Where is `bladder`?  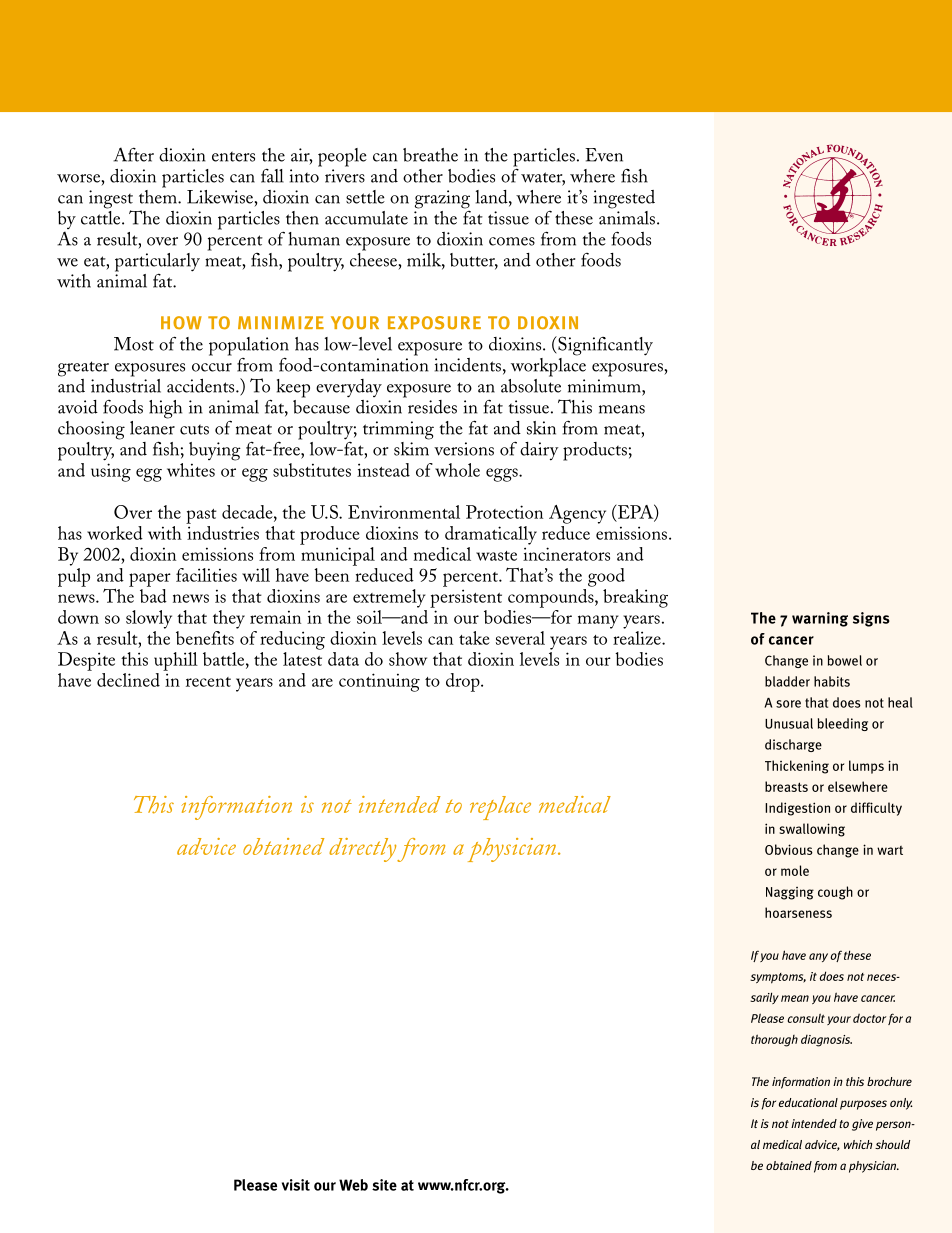 bladder is located at coordinates (787, 681).
